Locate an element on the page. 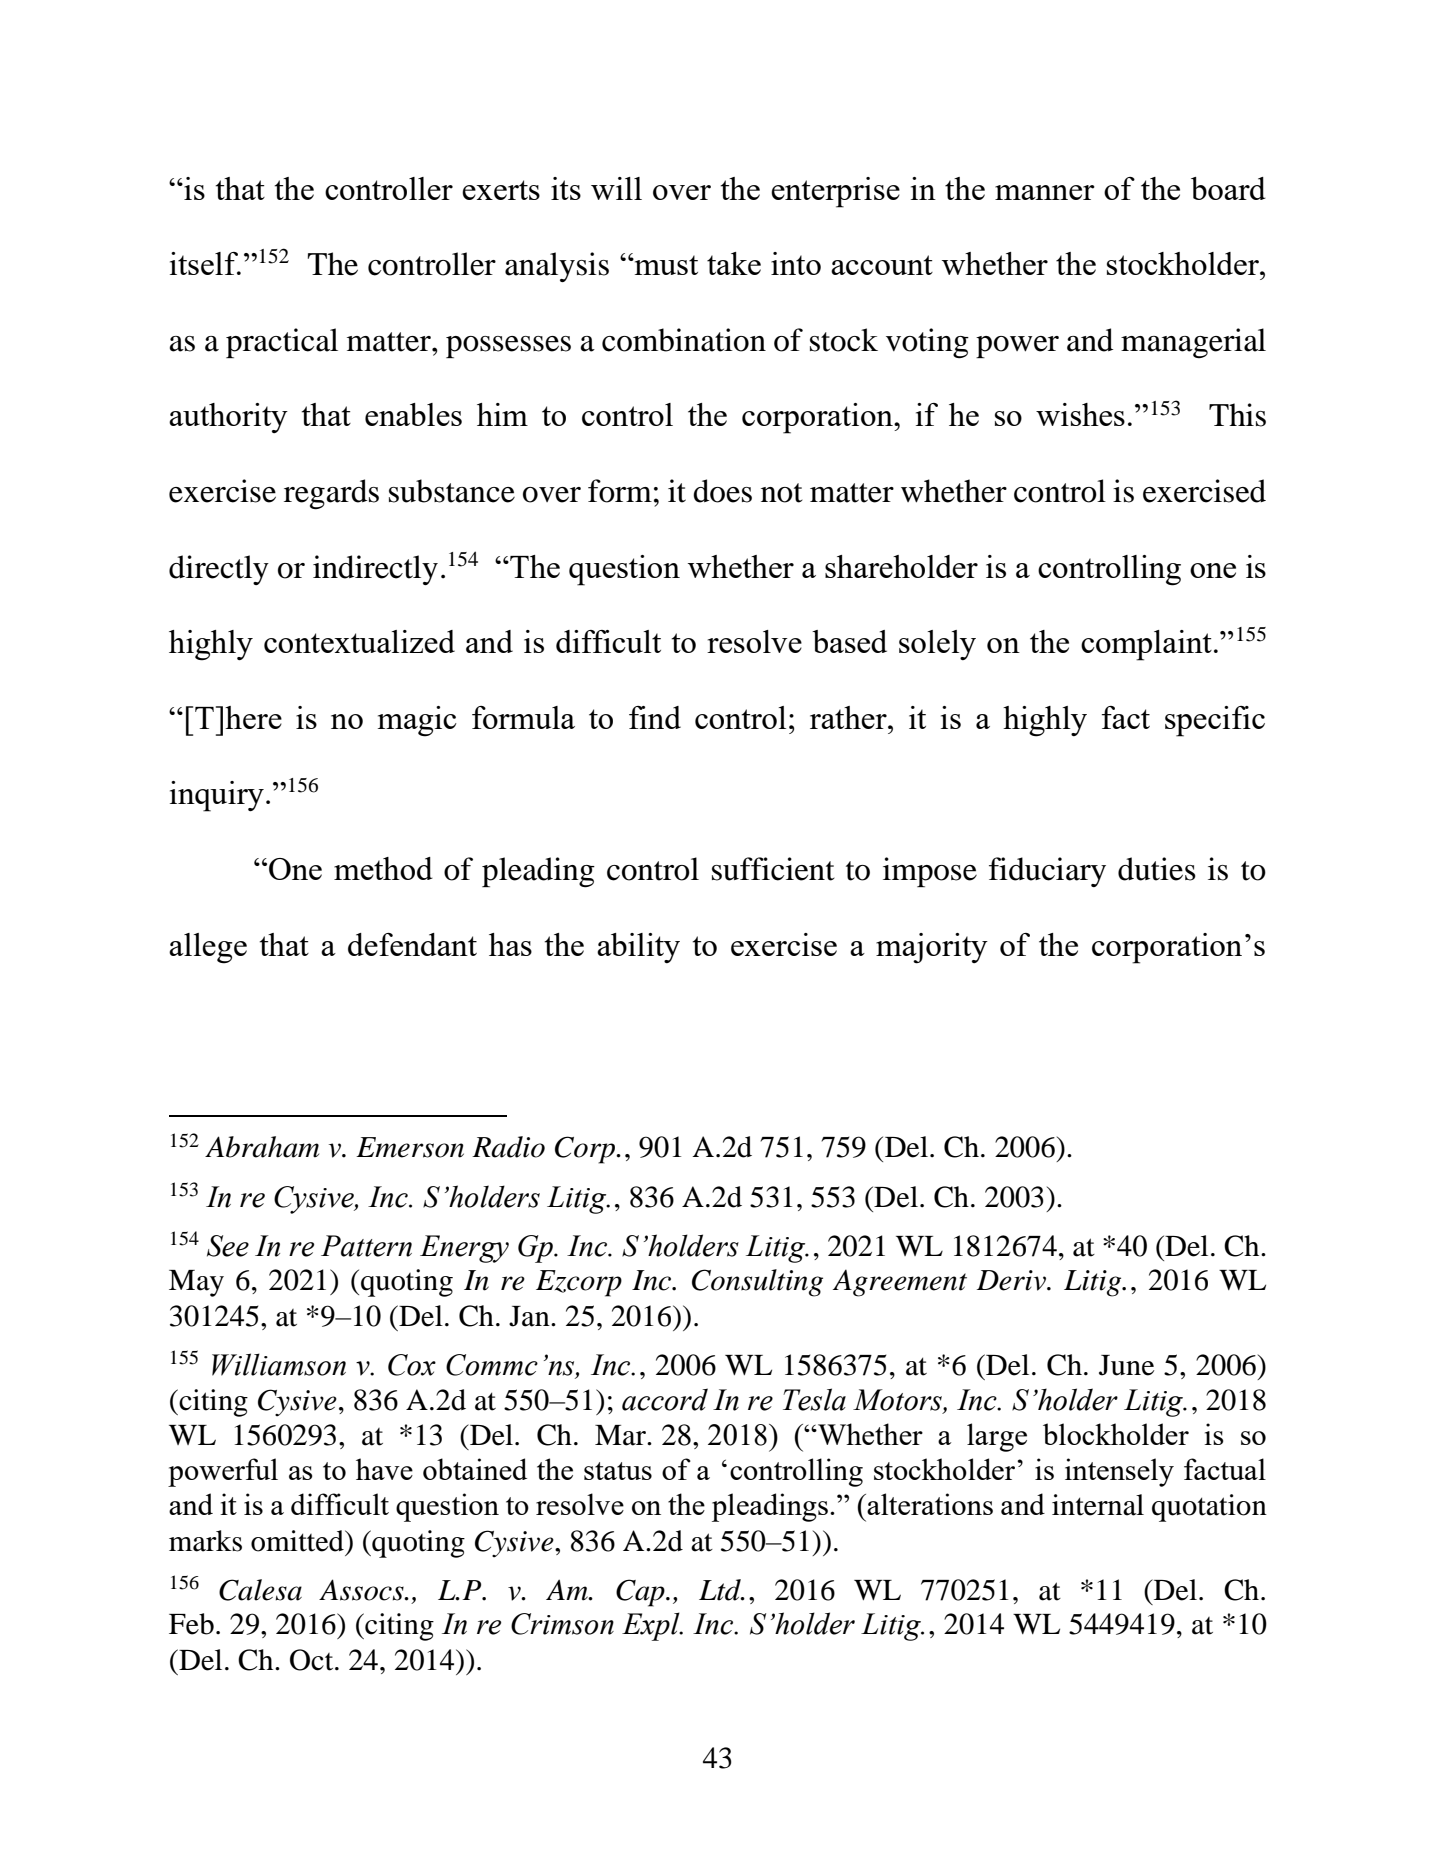 The image size is (1436, 1859). contextualized is located at coordinates (359, 641).
